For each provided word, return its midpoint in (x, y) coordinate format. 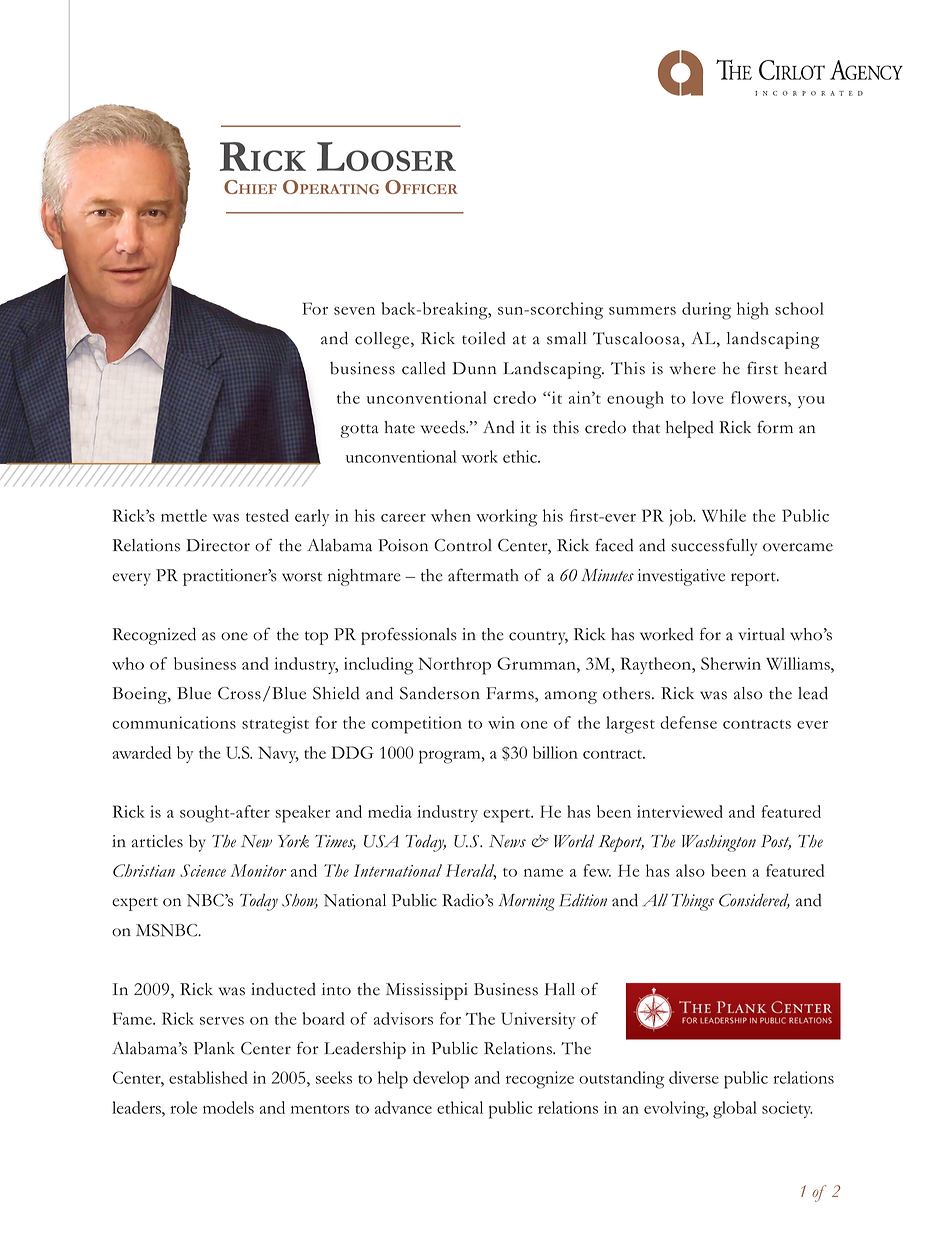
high (753, 311)
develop (441, 1080)
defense (688, 722)
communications (174, 722)
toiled (484, 338)
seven (354, 311)
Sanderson (440, 693)
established (208, 1077)
